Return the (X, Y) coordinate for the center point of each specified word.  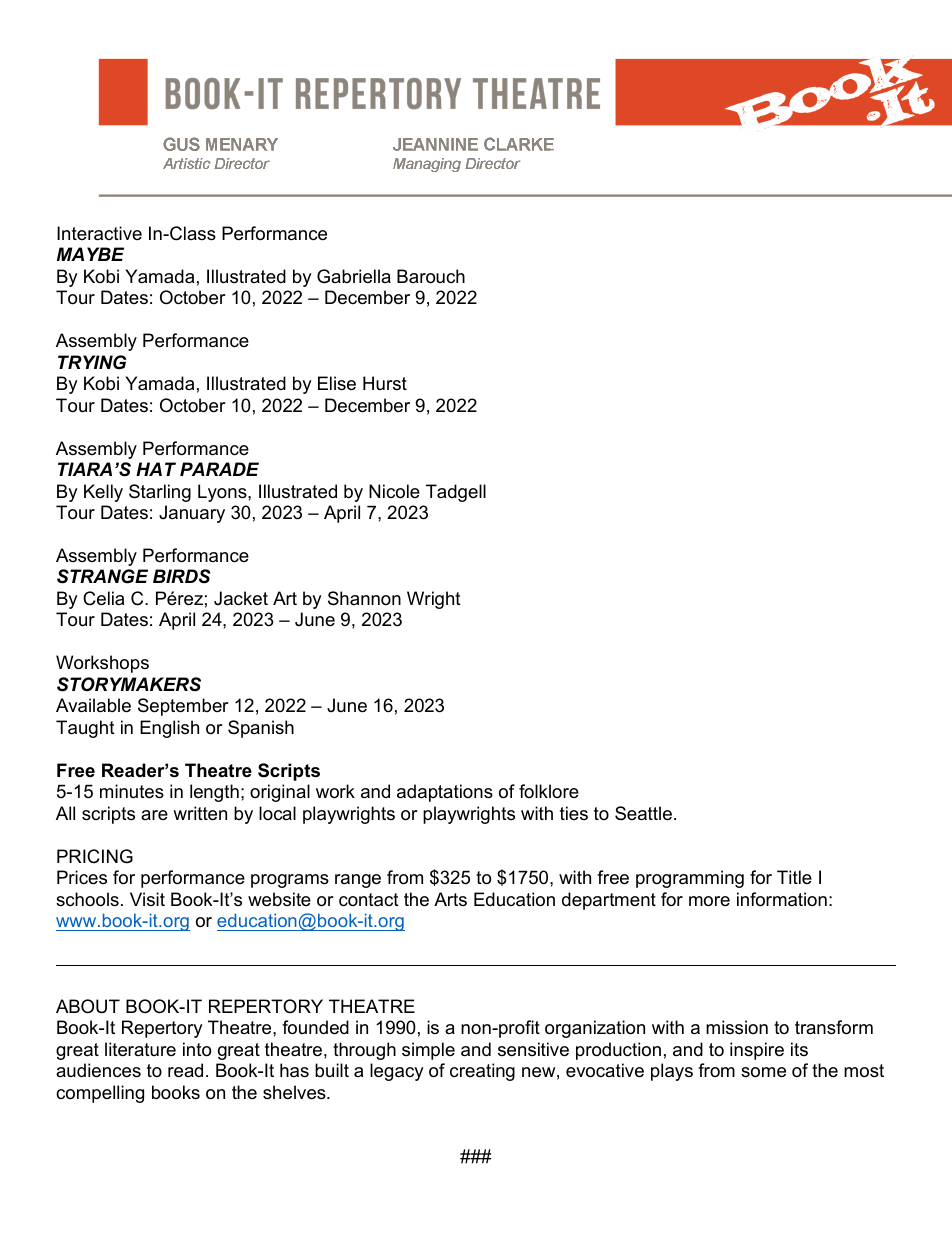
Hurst (385, 383)
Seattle (643, 813)
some (763, 1072)
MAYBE (90, 254)
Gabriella (354, 276)
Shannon (364, 598)
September (183, 707)
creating (482, 1072)
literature (140, 1049)
